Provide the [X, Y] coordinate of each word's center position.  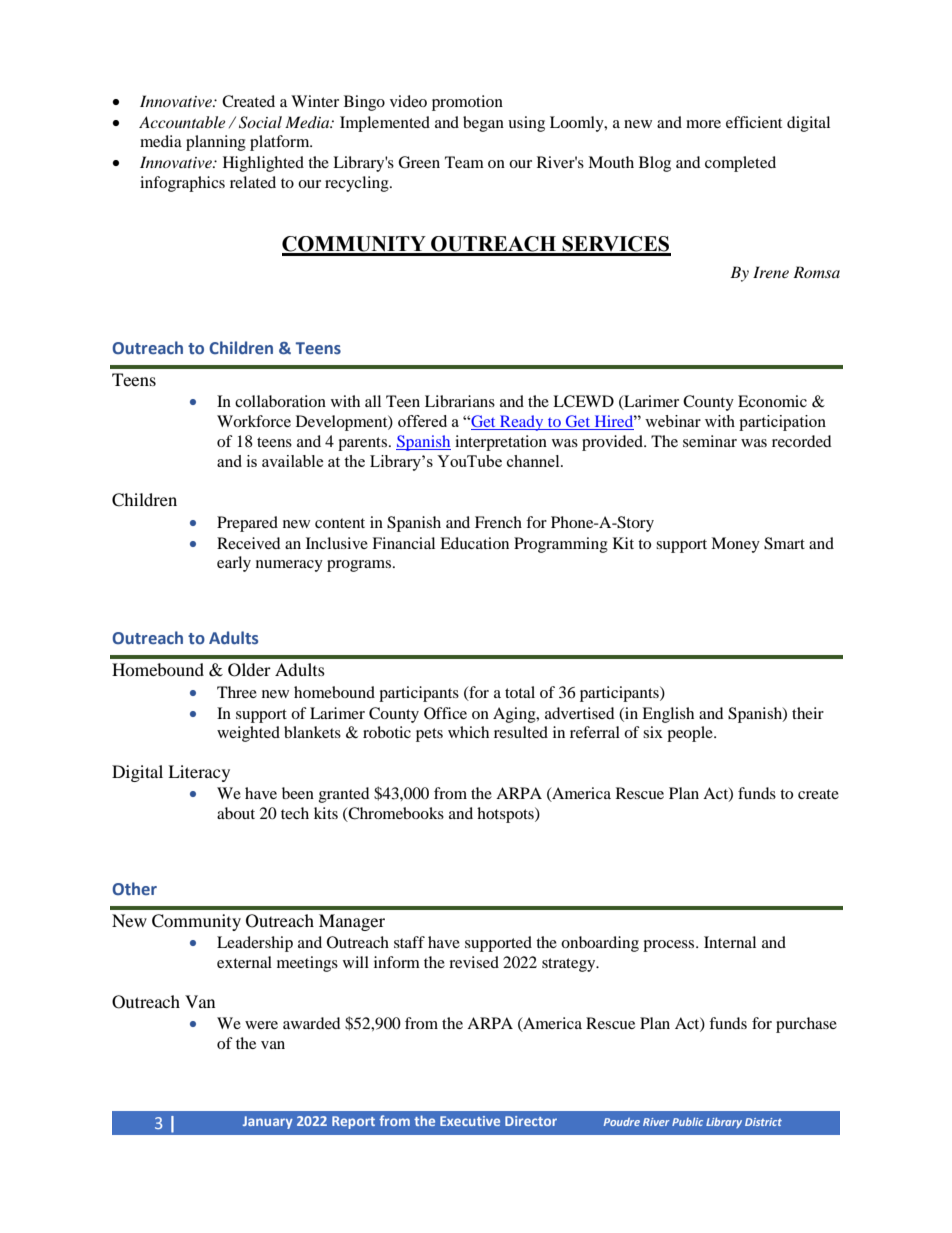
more [703, 124]
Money [735, 545]
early [234, 564]
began [483, 124]
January [268, 1122]
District [763, 1122]
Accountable [182, 122]
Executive [470, 1121]
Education [474, 543]
